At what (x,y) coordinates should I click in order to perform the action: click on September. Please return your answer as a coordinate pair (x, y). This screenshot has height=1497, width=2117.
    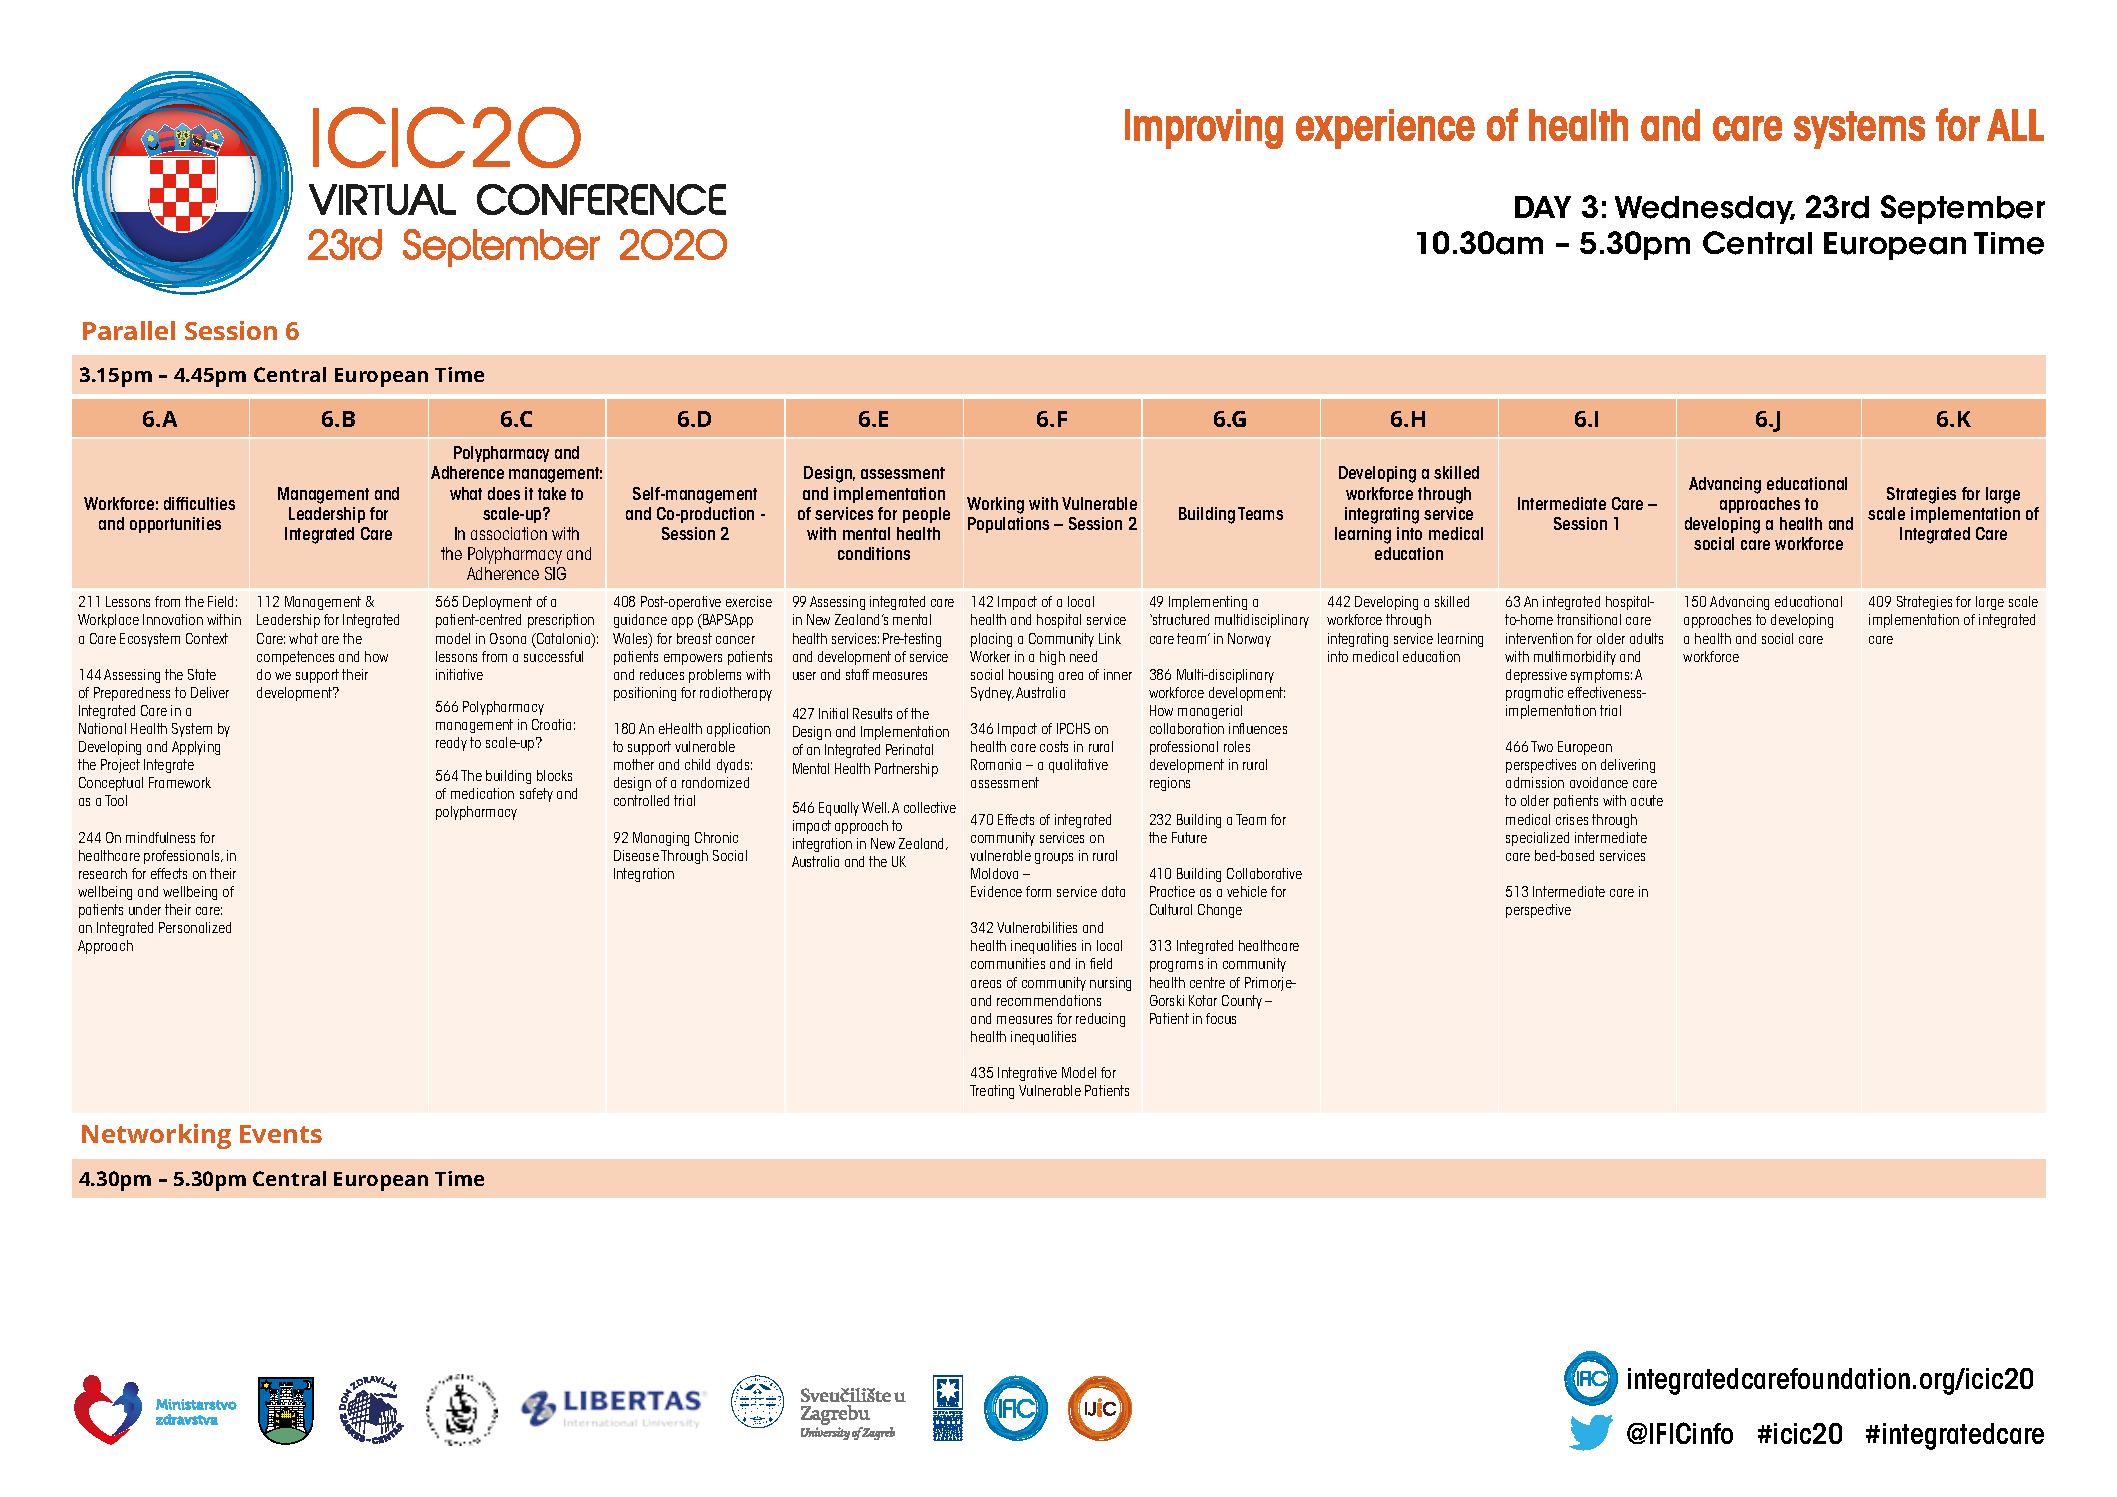
    Looking at the image, I should click on (1963, 209).
